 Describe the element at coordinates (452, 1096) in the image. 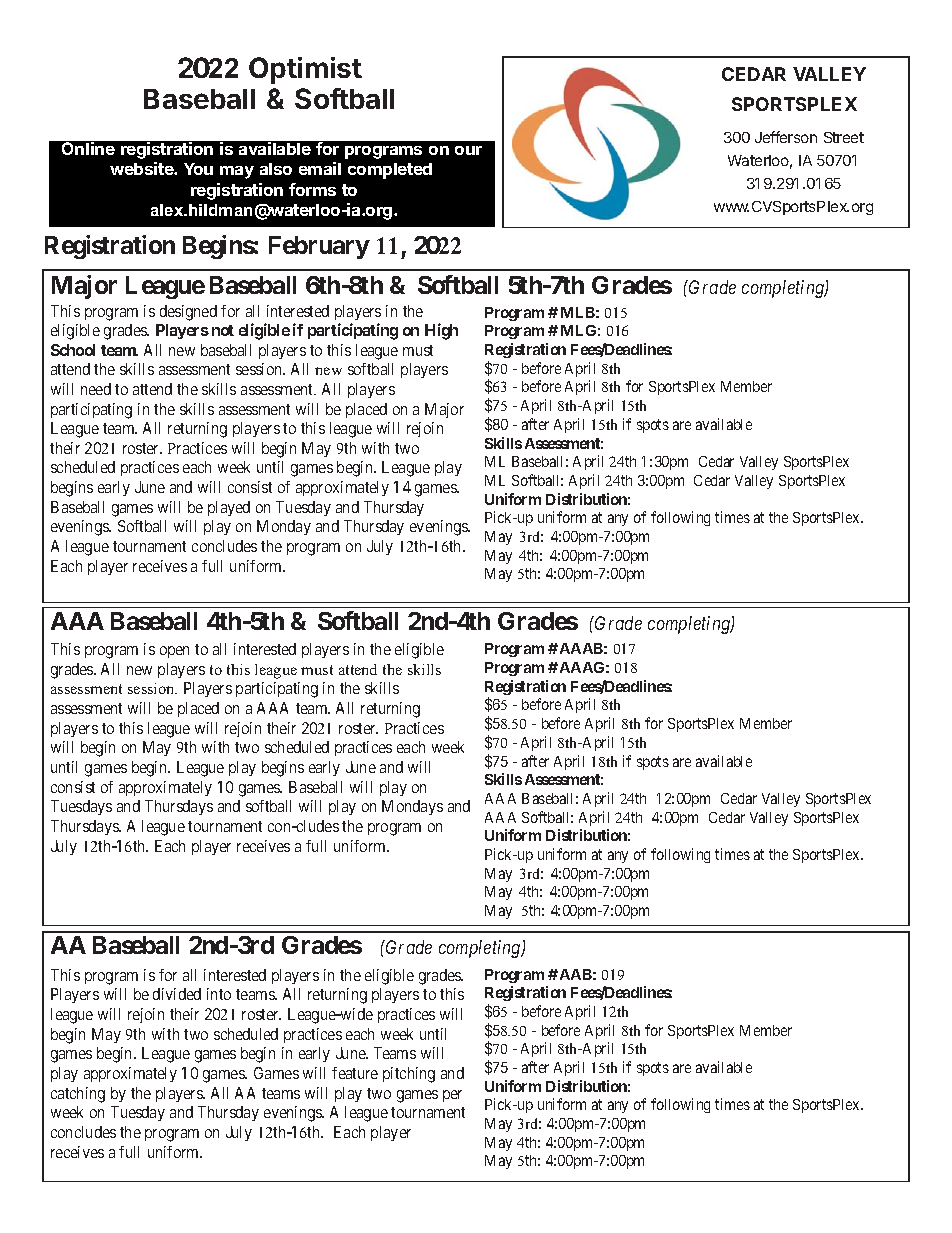

I see `per` at that location.
